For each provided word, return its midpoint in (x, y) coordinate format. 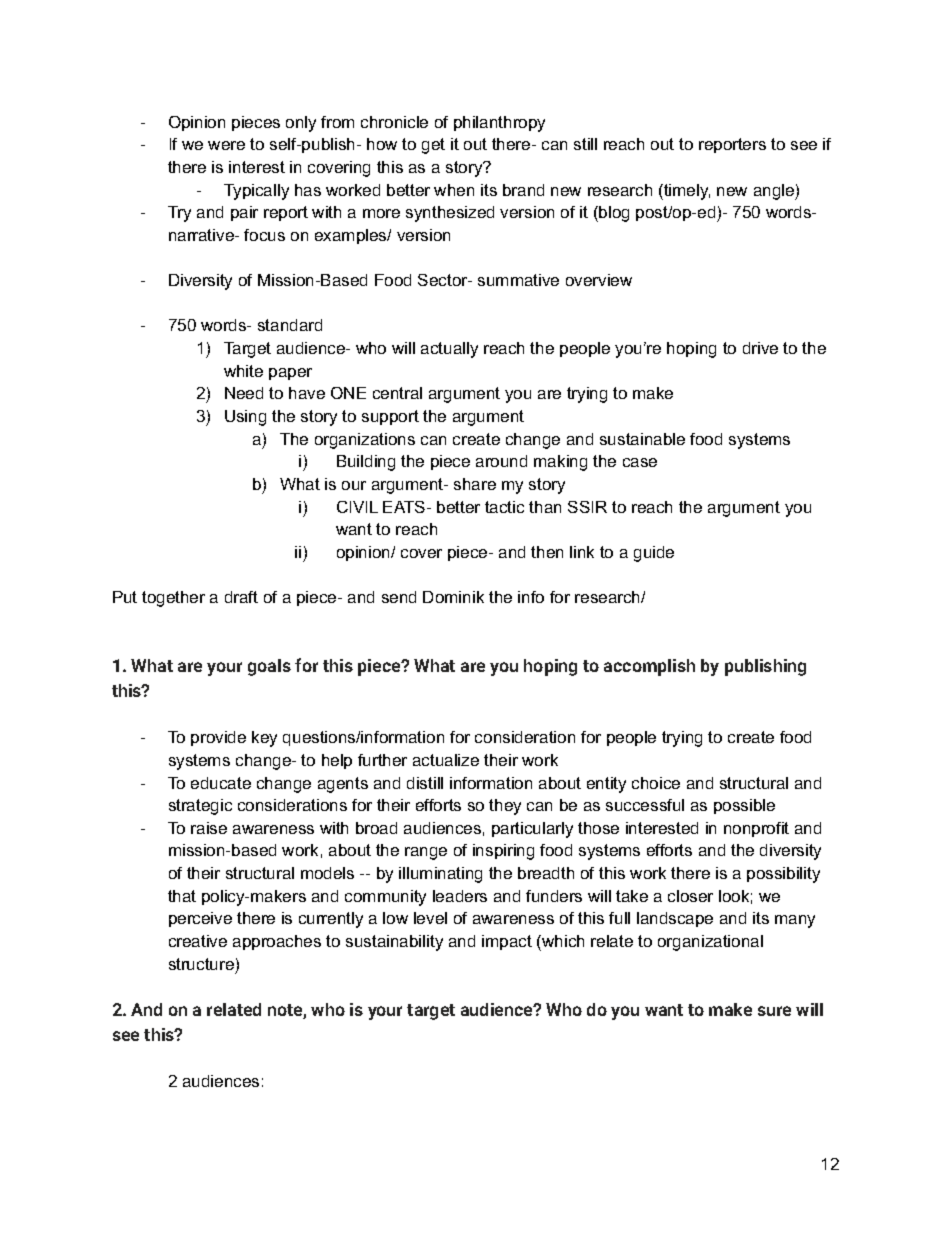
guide (654, 554)
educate (221, 783)
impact (507, 942)
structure (201, 964)
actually (449, 350)
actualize (446, 760)
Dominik (453, 597)
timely (686, 192)
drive (760, 348)
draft (241, 597)
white (243, 371)
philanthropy (499, 124)
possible (744, 806)
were (226, 145)
